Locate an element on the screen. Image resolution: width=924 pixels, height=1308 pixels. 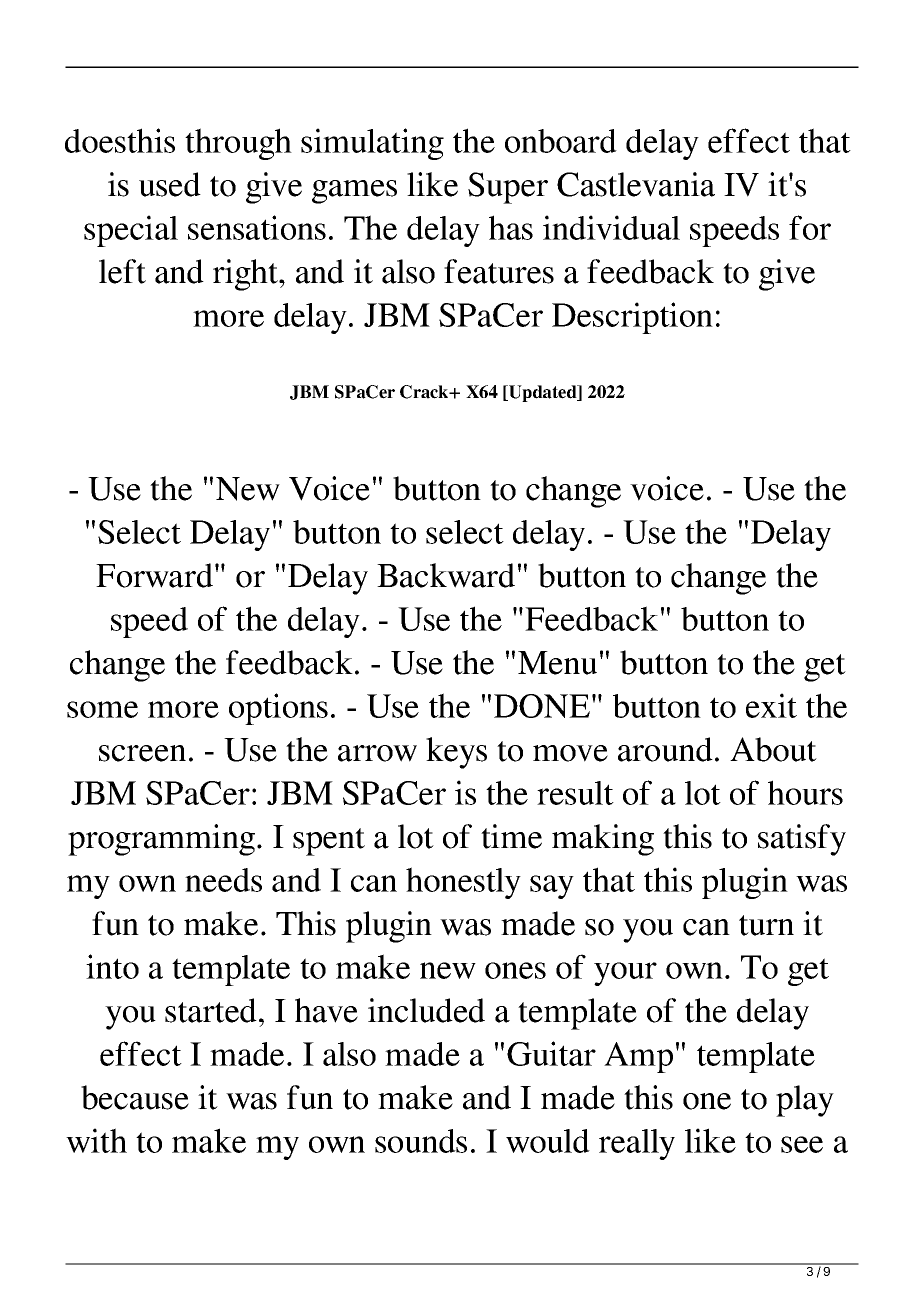
needs is located at coordinates (223, 880).
